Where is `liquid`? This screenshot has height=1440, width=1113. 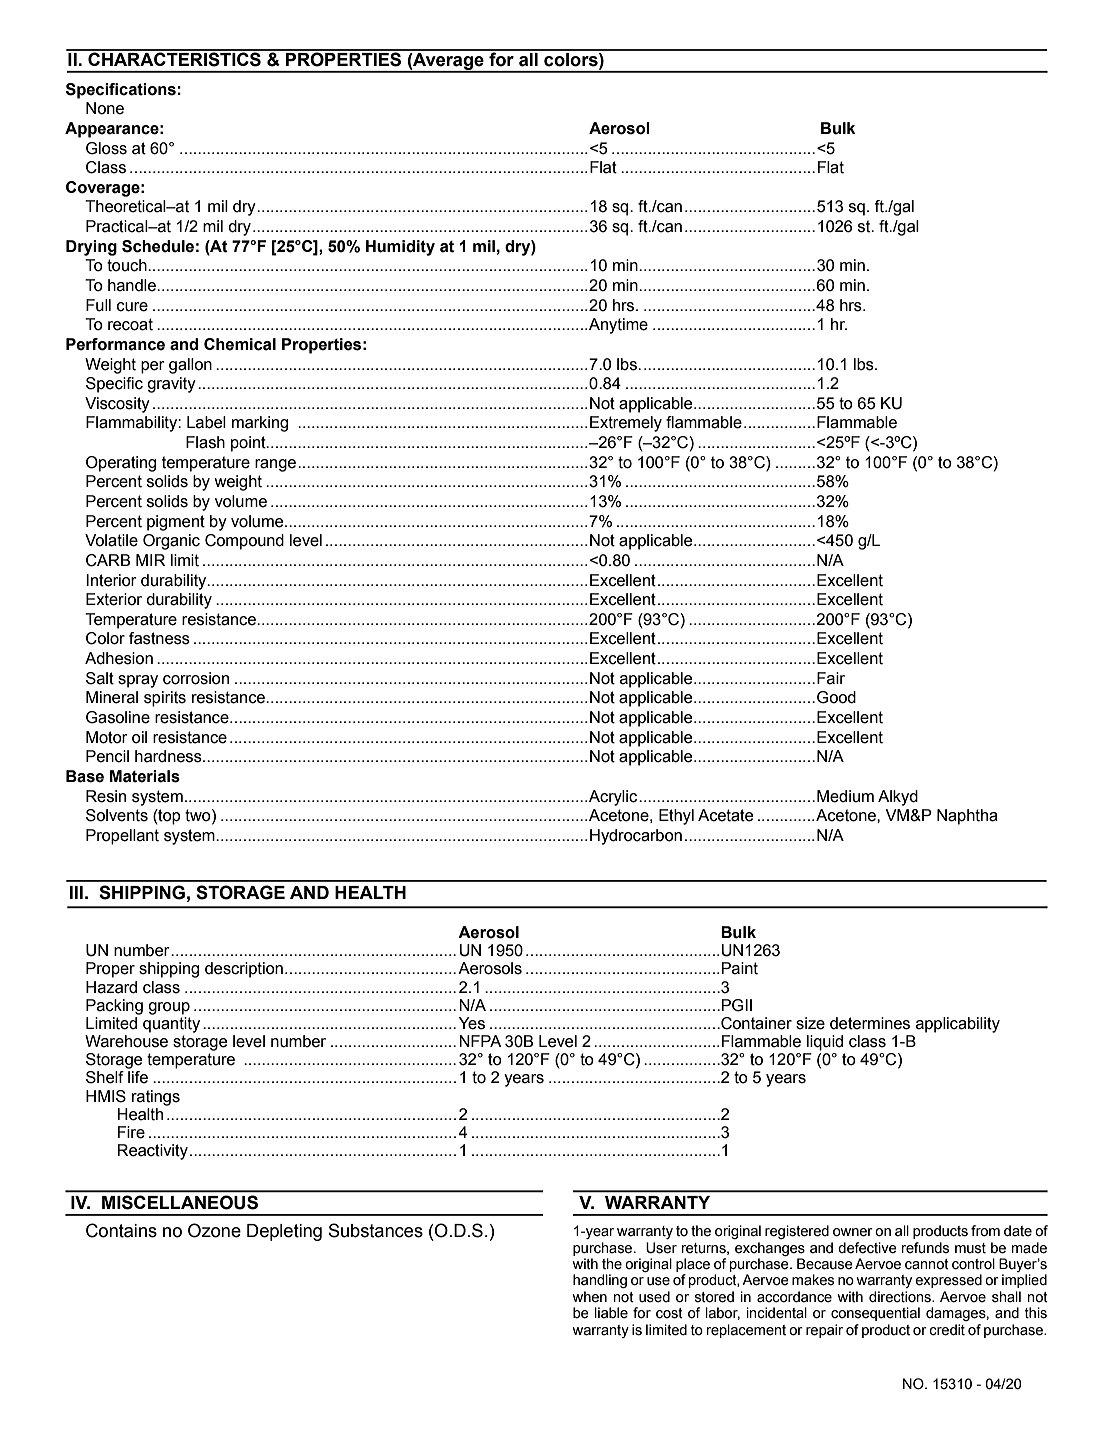 liquid is located at coordinates (825, 1043).
